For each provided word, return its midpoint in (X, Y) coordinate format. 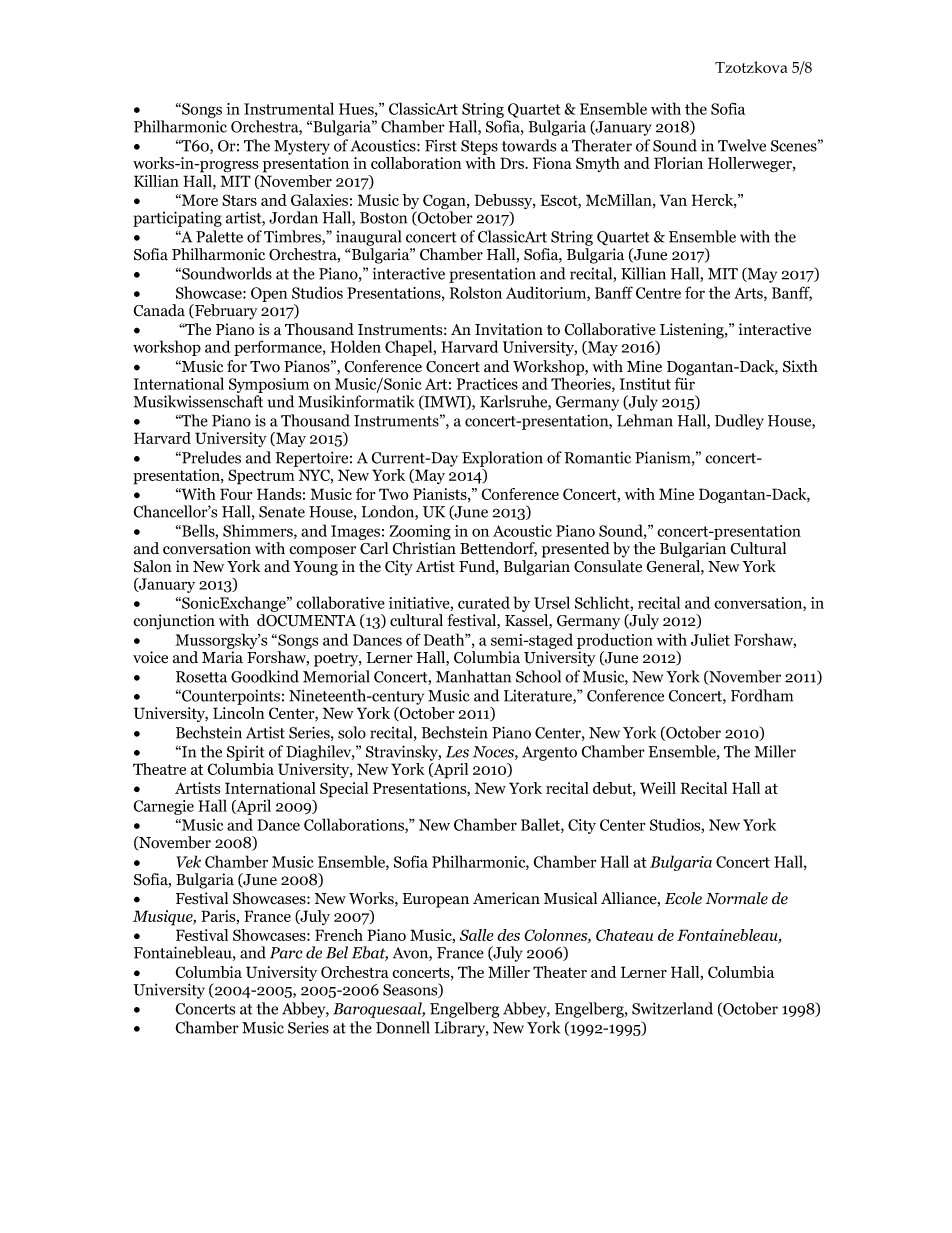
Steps (479, 147)
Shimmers (259, 531)
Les (457, 752)
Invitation (509, 329)
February (225, 312)
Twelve (742, 145)
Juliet (710, 639)
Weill (658, 788)
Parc (286, 953)
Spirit (246, 753)
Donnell (403, 1027)
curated (484, 602)
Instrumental (289, 108)
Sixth (800, 366)
